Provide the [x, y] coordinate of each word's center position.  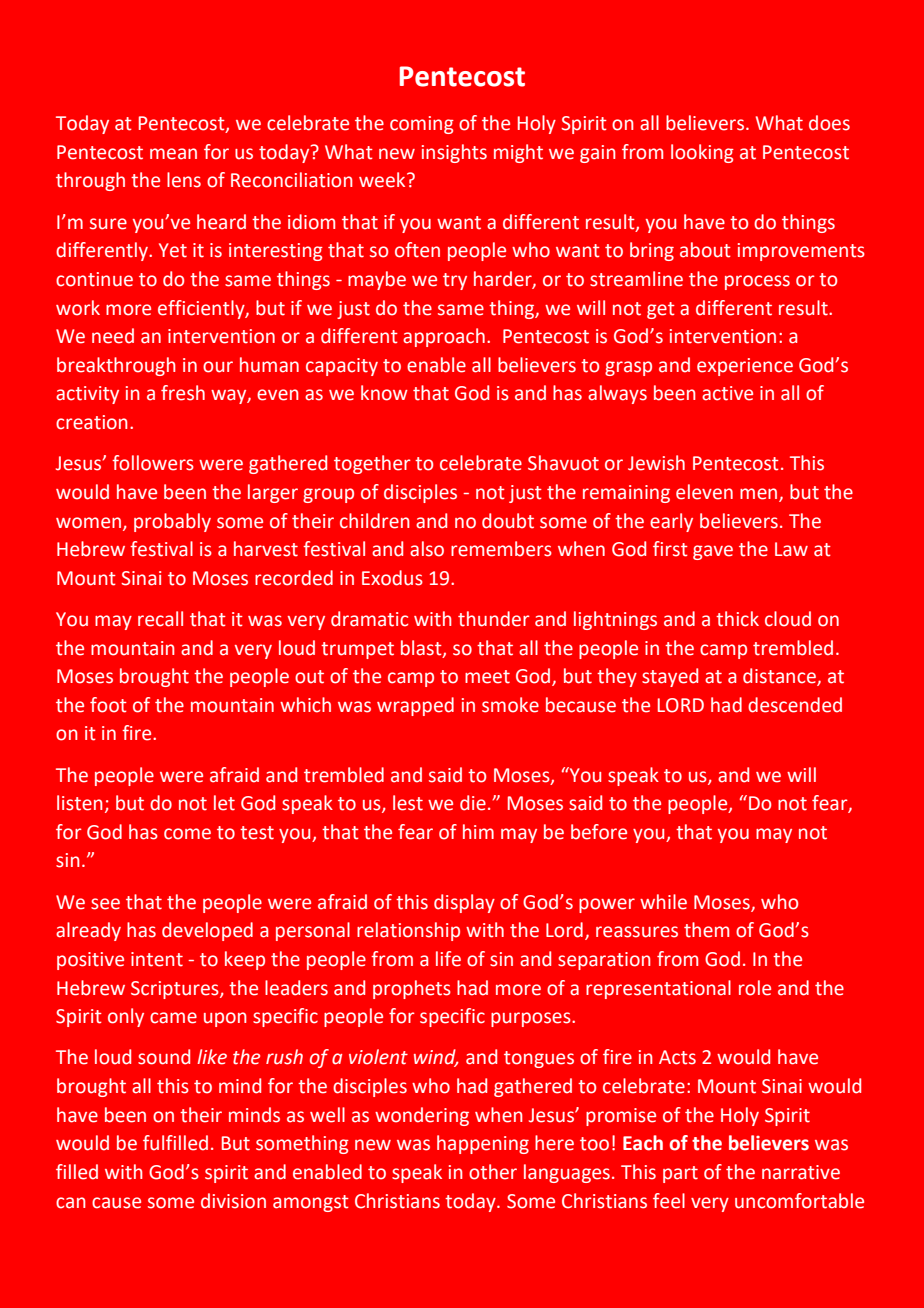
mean [173, 154]
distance [780, 677]
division [233, 1201]
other [493, 1172]
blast [422, 648]
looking [702, 153]
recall [160, 619]
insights [454, 153]
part [680, 1174]
